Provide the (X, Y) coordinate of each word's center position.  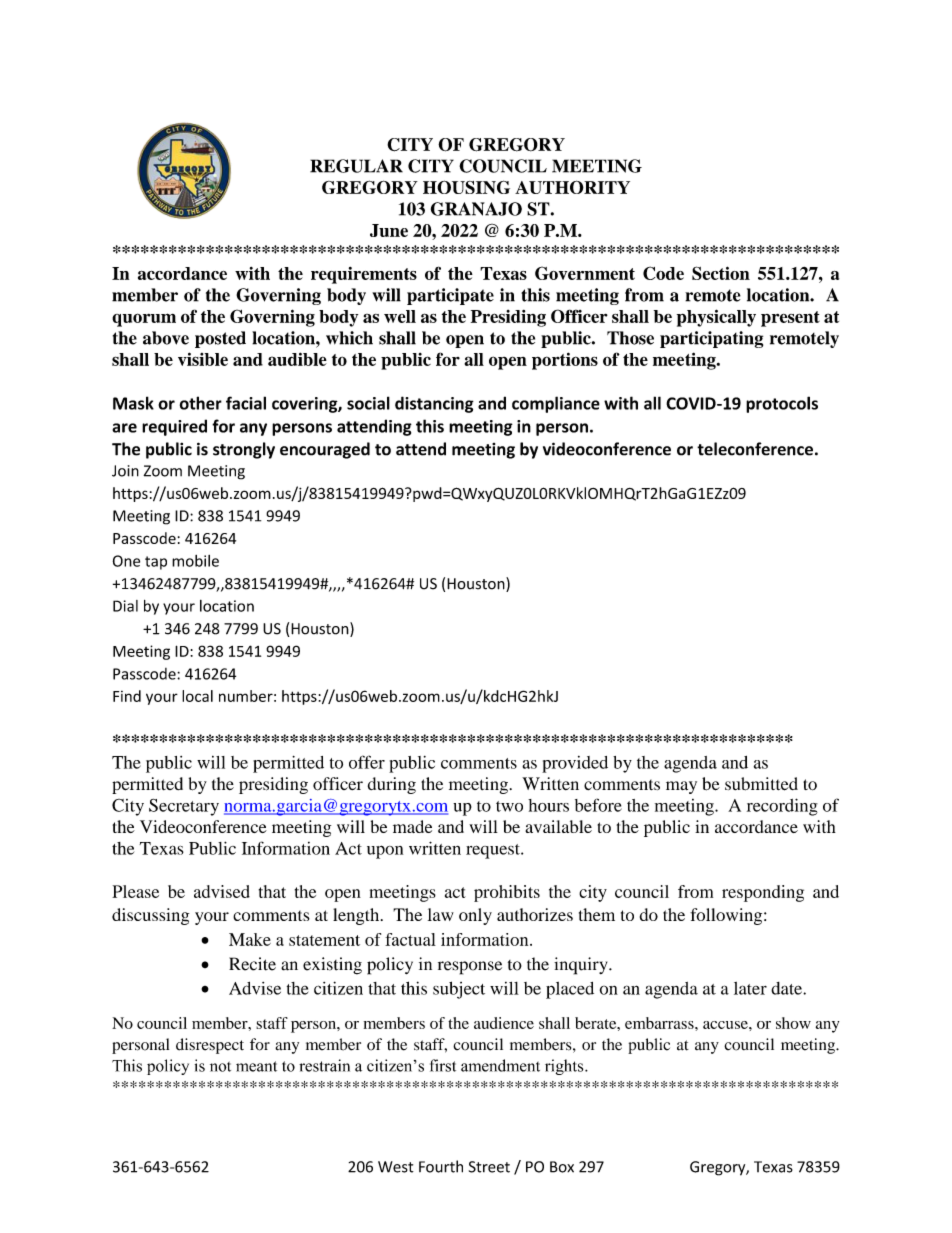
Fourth (441, 1166)
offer (367, 762)
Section (721, 273)
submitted (761, 784)
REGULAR (356, 166)
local (197, 696)
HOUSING (466, 187)
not (220, 1067)
